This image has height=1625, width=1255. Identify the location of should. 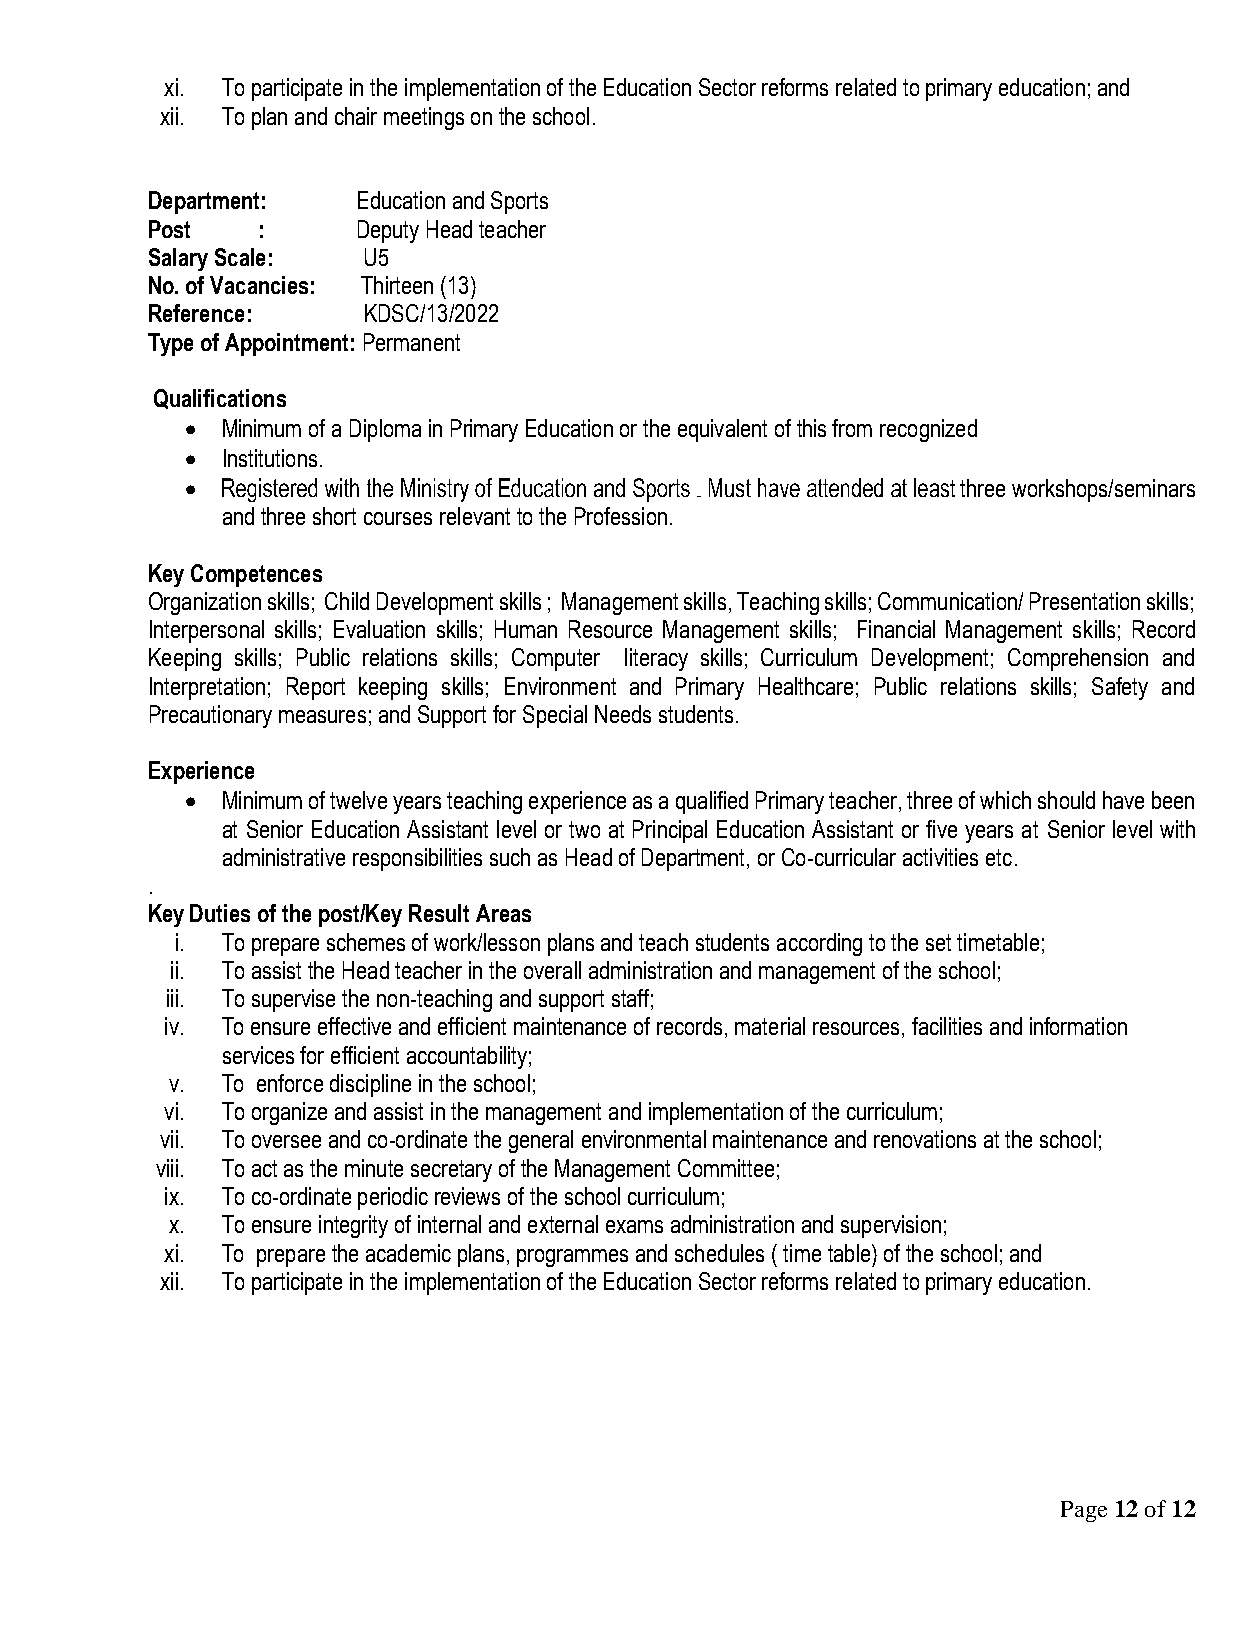
(1066, 800).
